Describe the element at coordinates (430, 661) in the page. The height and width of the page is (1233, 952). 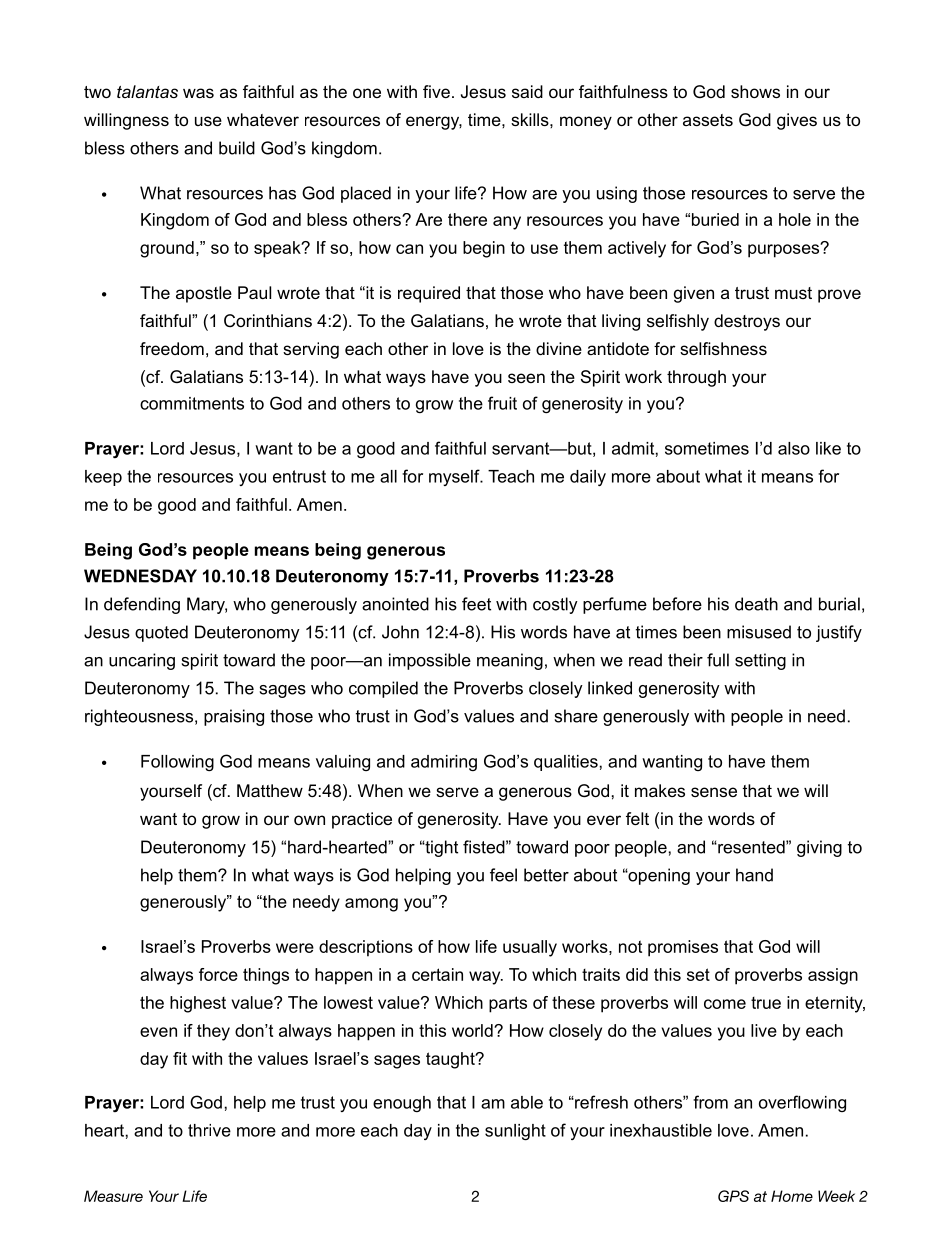
I see `impossible` at that location.
